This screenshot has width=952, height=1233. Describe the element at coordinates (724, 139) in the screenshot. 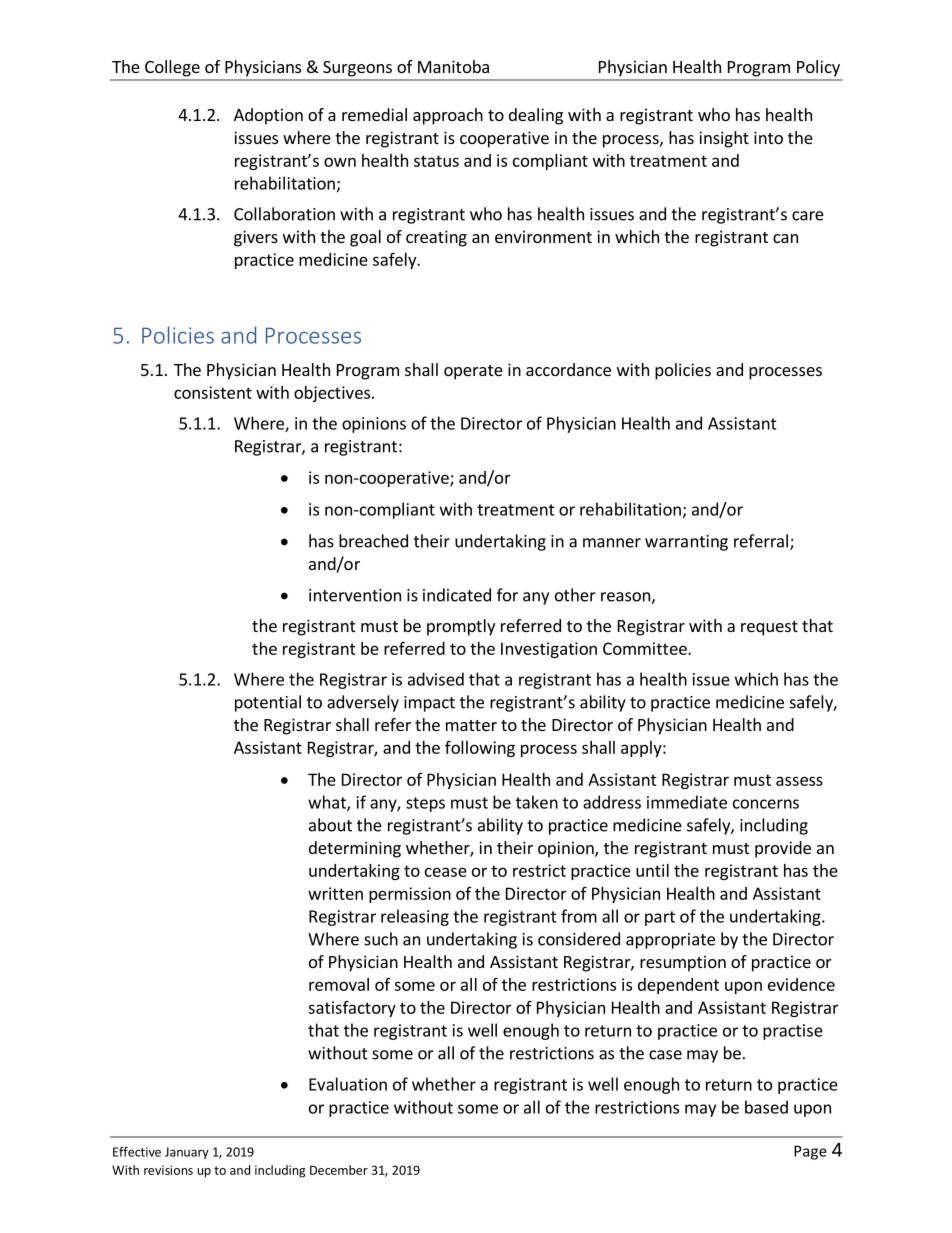

I see `insight` at that location.
